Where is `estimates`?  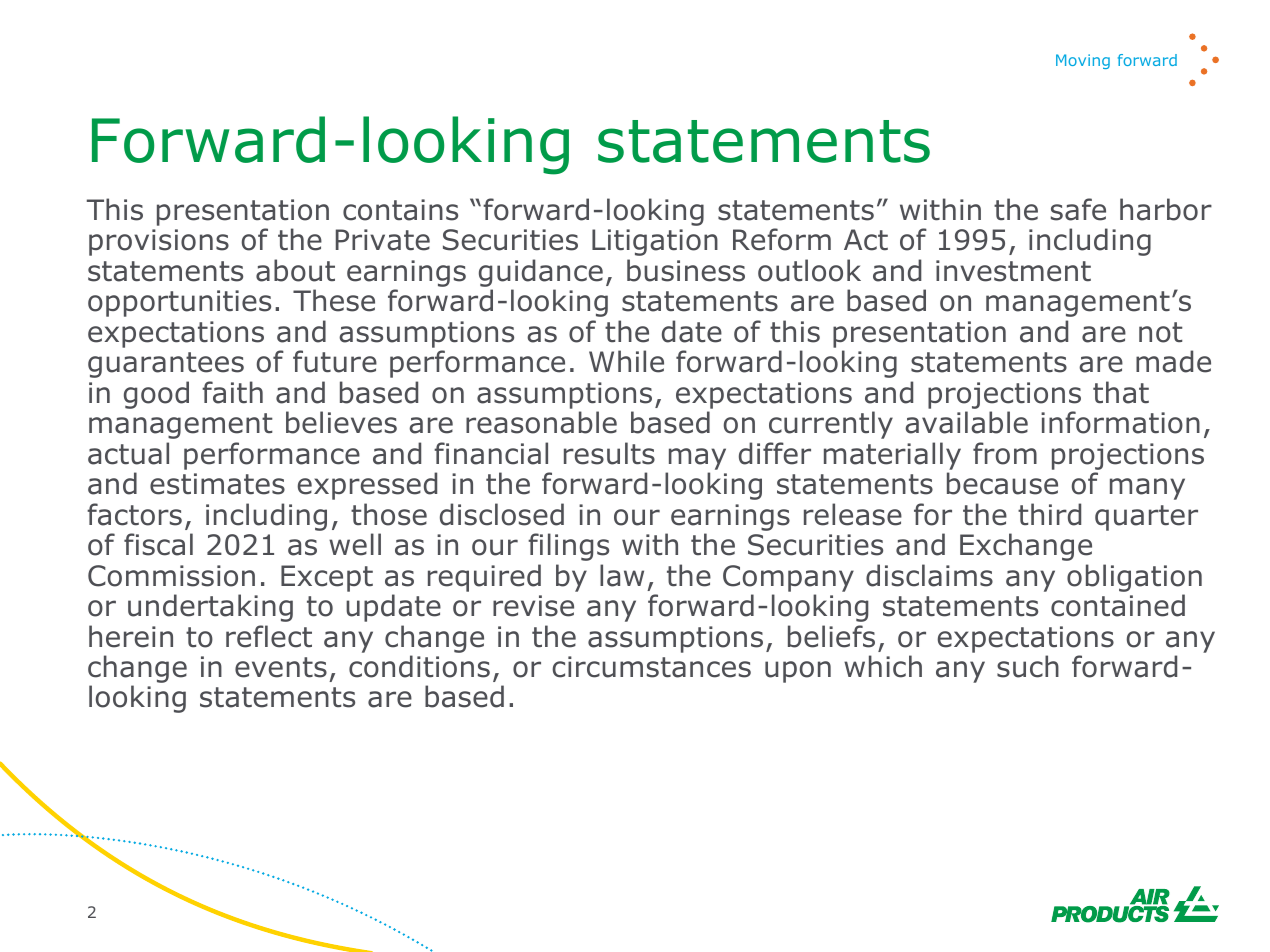 estimates is located at coordinates (217, 484).
